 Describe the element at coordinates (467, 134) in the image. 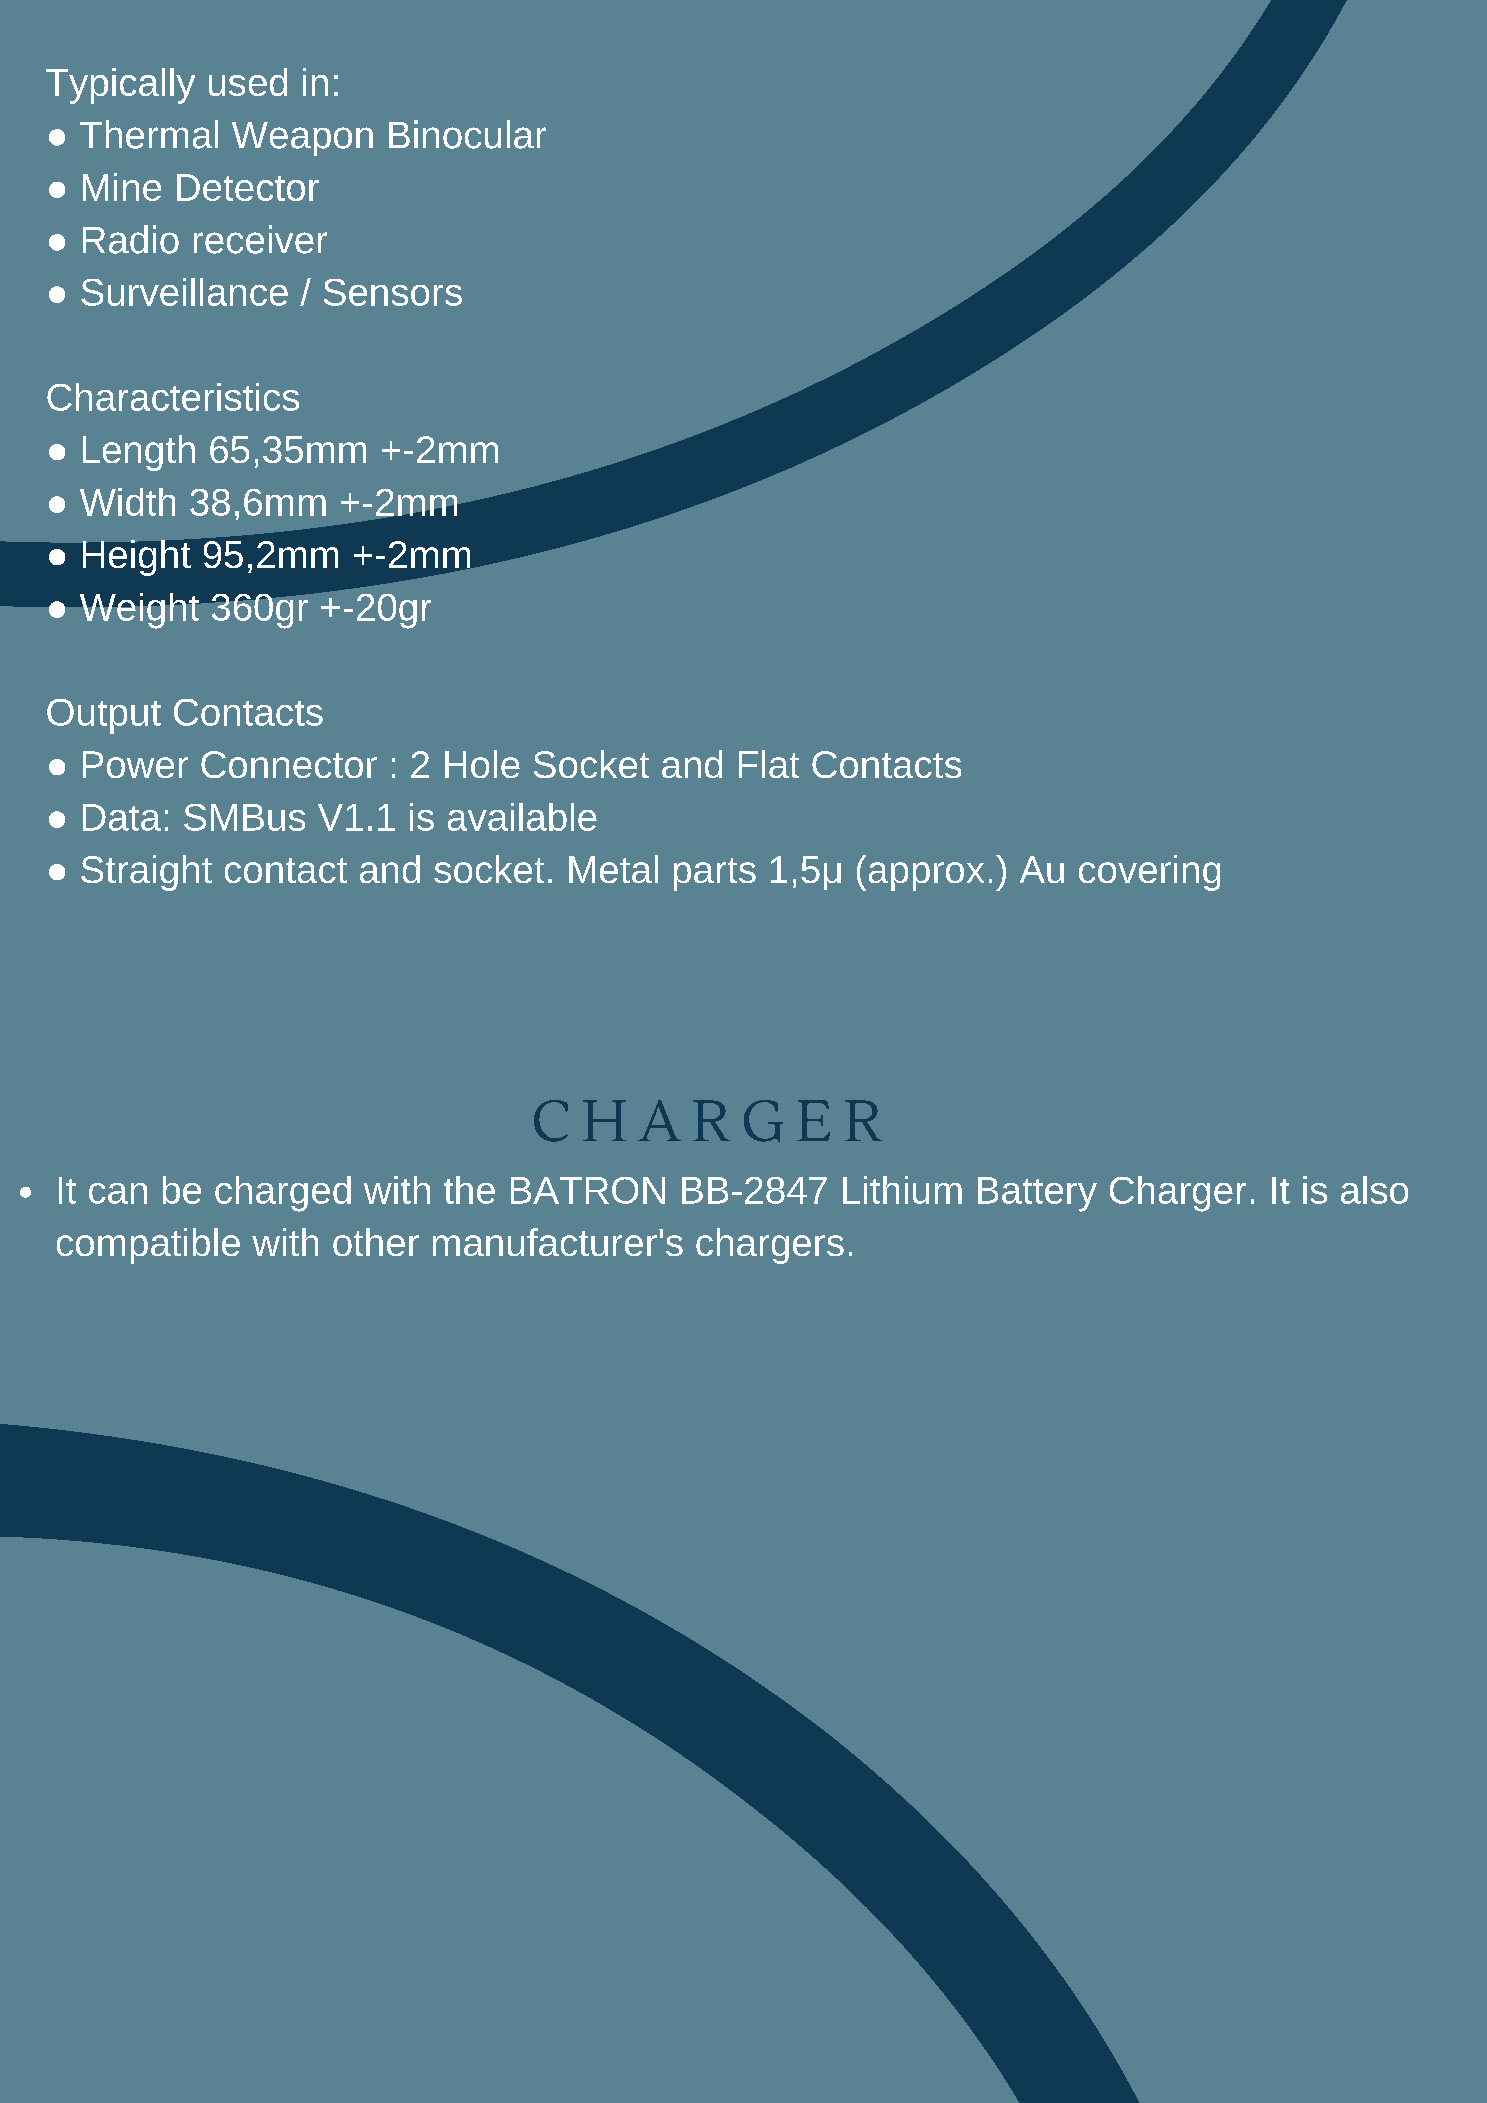

I see `Binocular` at that location.
